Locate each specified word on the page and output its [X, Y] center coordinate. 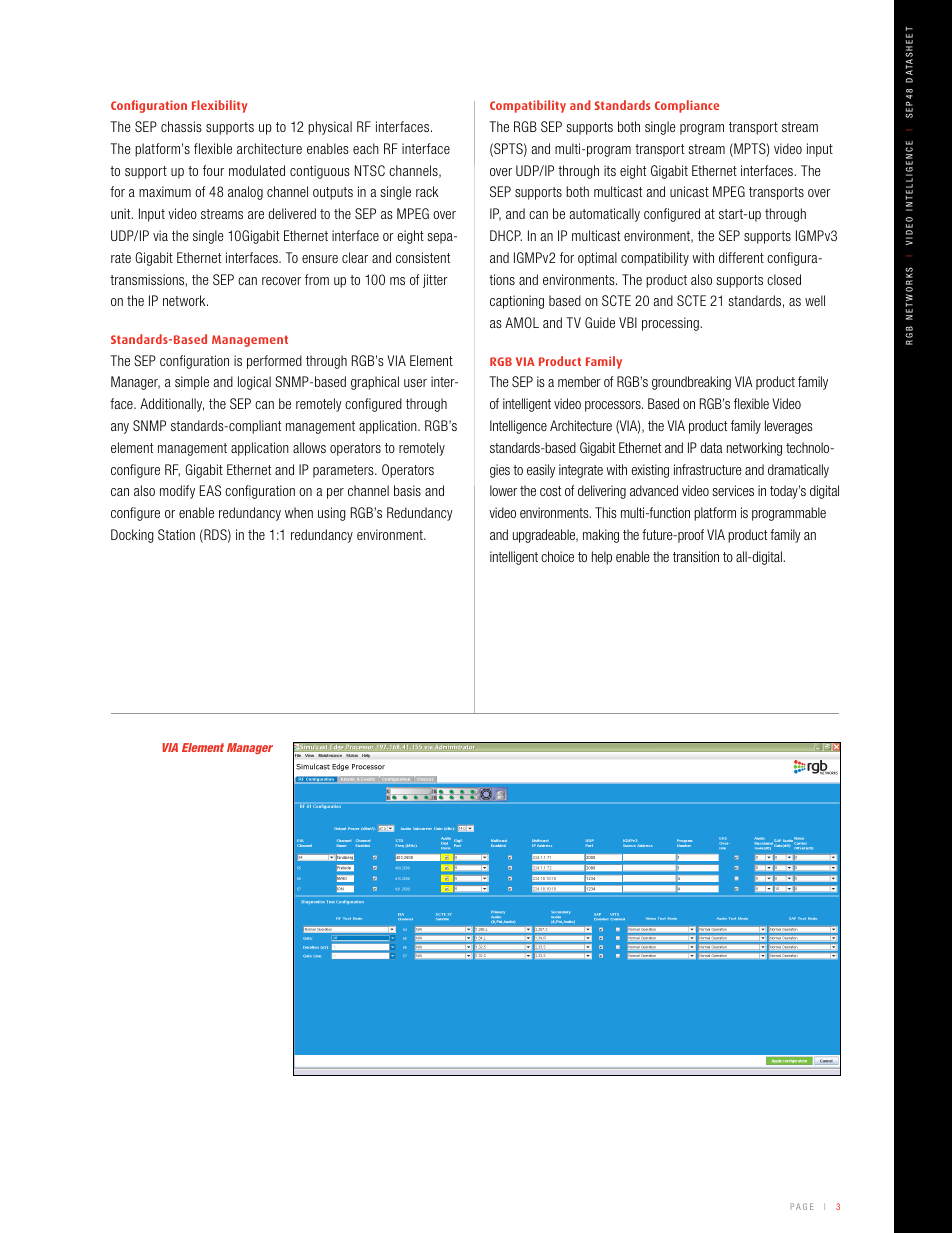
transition [696, 556]
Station [176, 534]
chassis [181, 126]
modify [177, 492]
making [601, 536]
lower [503, 490]
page [801, 1206]
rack [427, 191]
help [602, 558]
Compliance [687, 106]
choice [557, 556]
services [733, 490]
